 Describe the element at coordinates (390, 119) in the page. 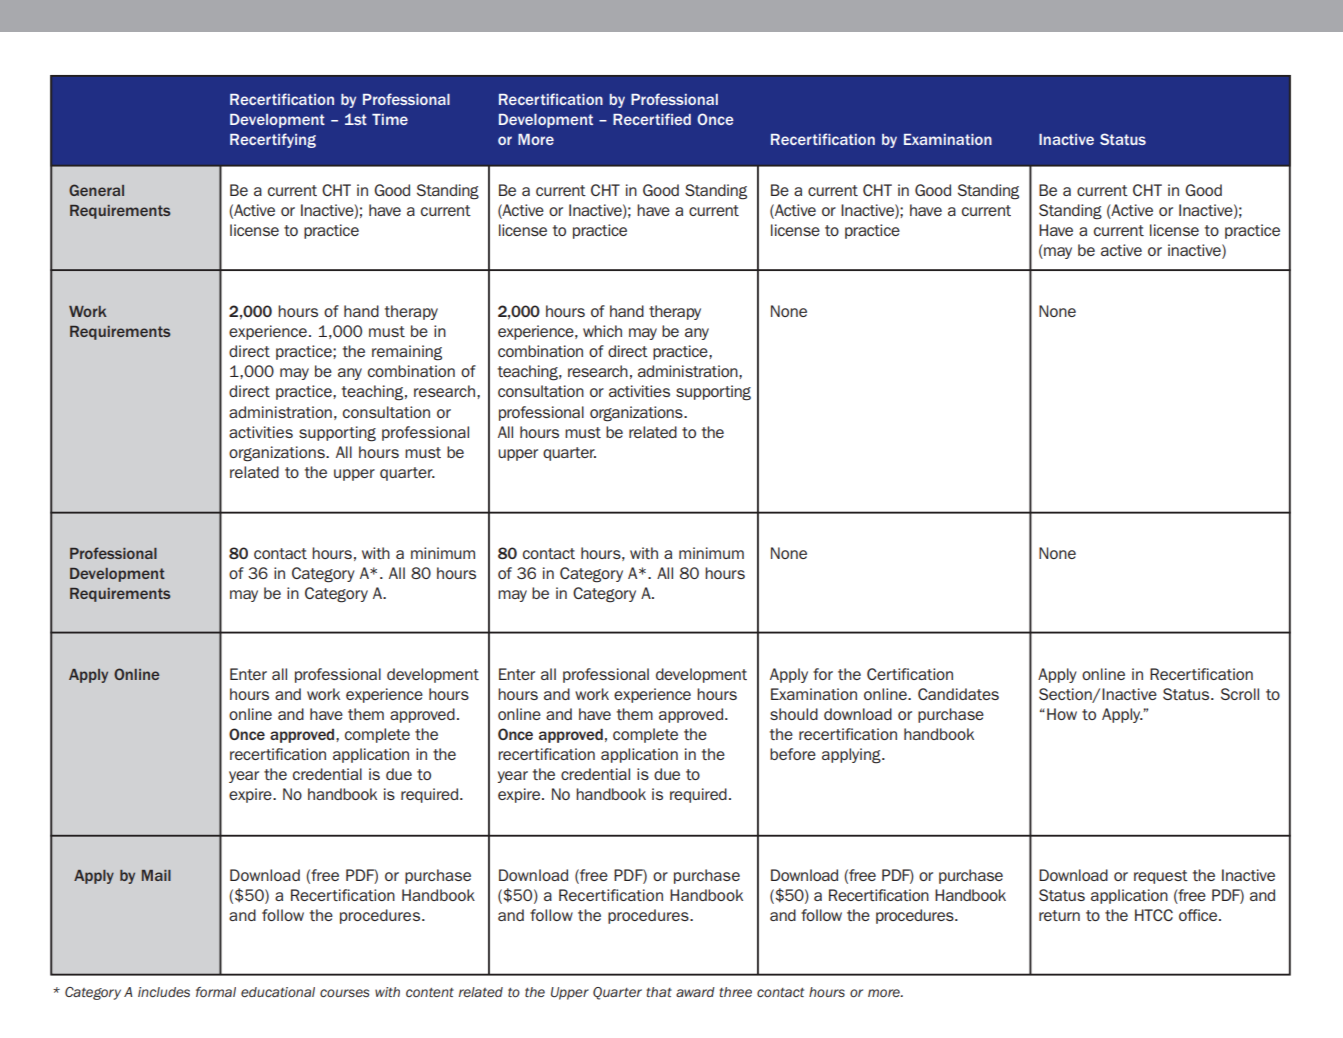

I see `Time` at that location.
